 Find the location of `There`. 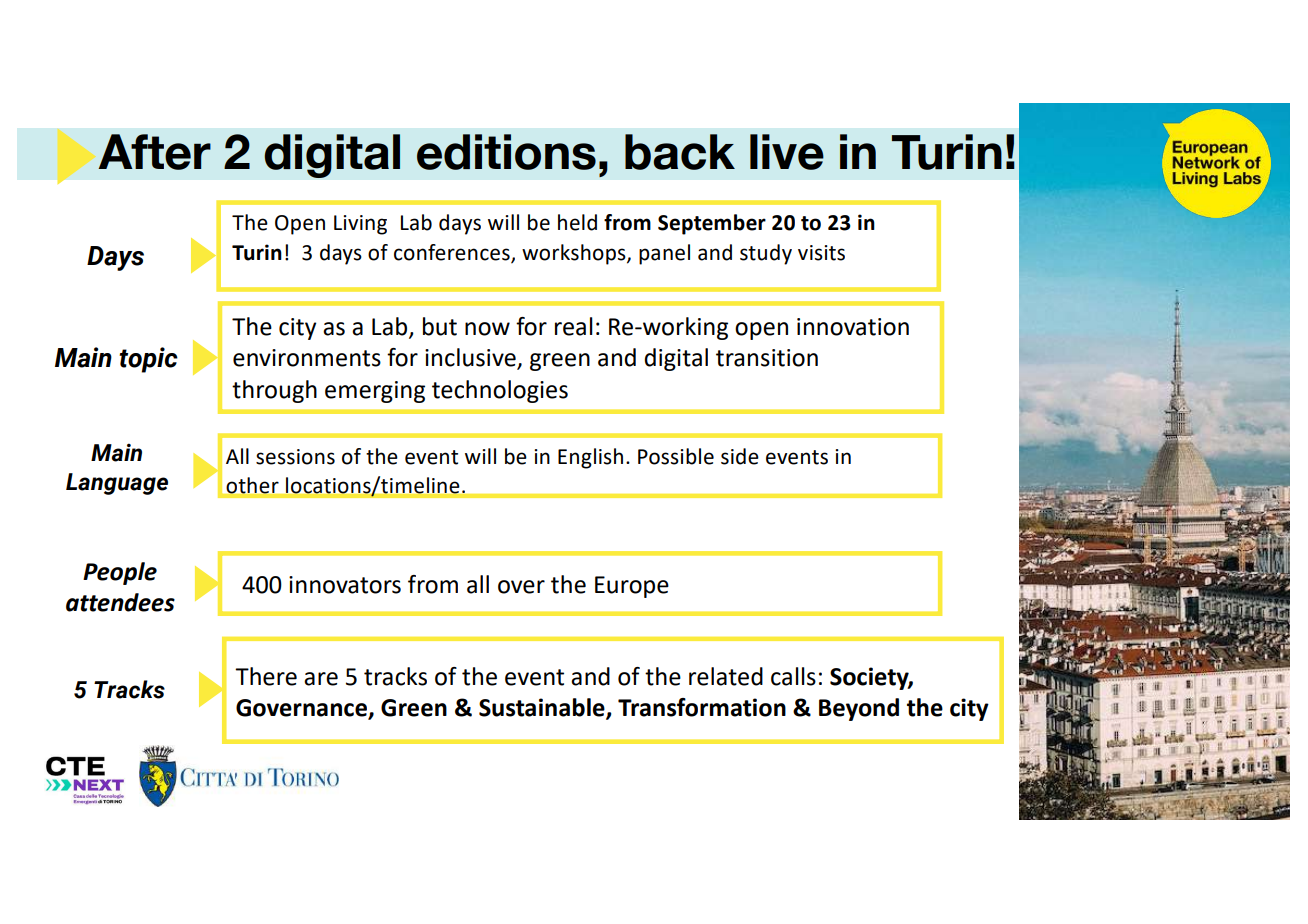

There is located at coordinates (266, 676).
